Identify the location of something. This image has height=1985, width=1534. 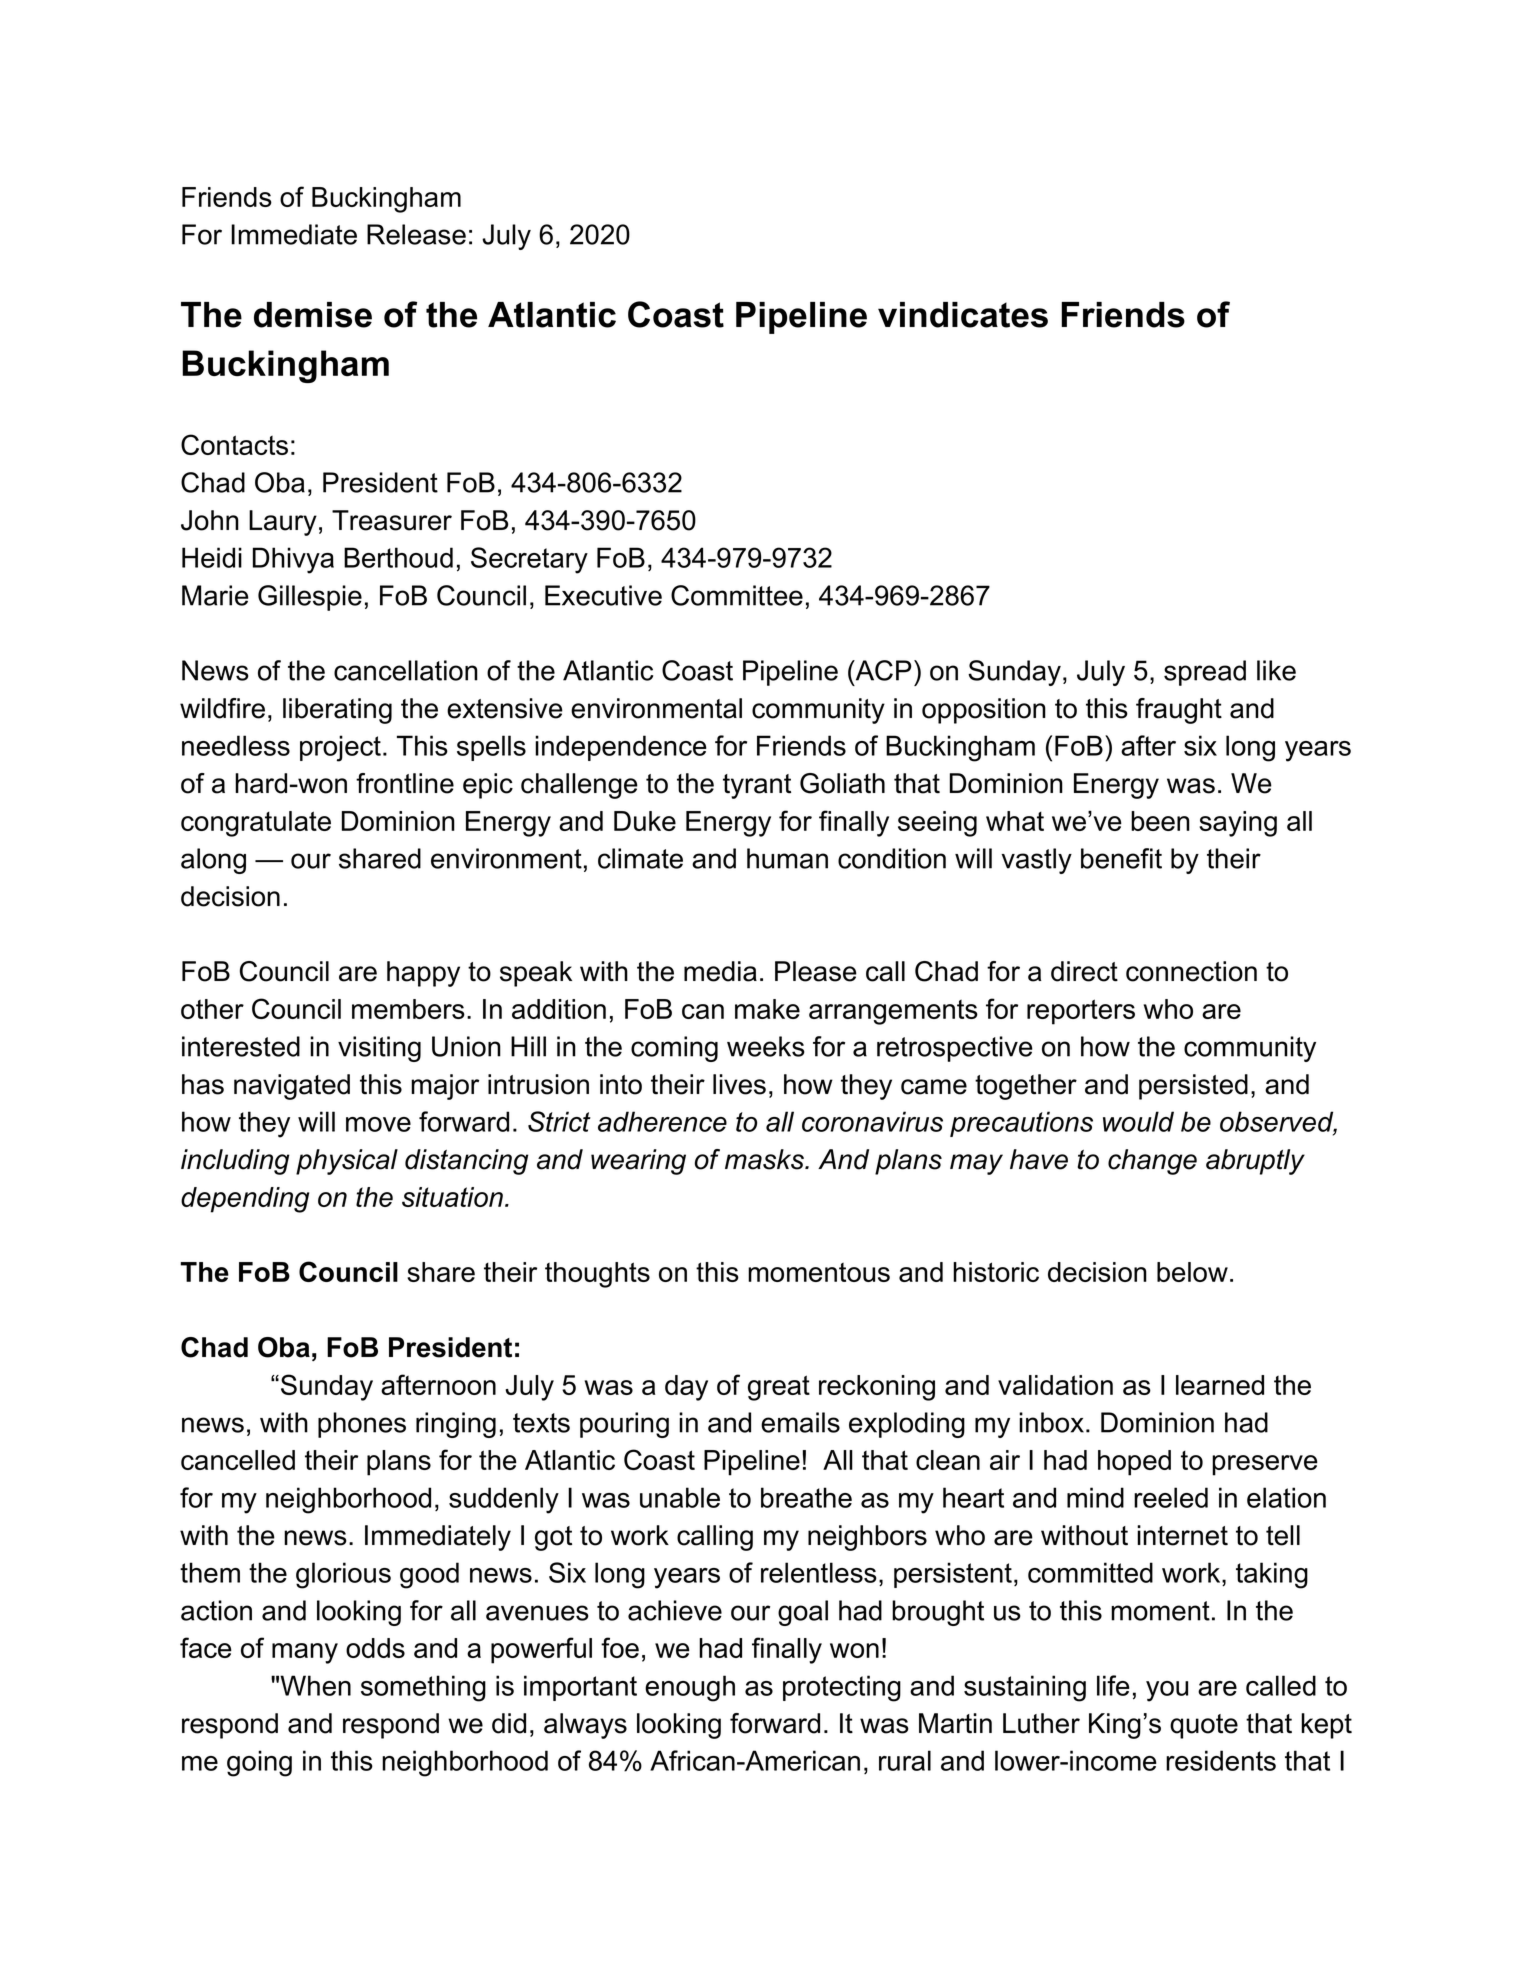
(423, 1688).
